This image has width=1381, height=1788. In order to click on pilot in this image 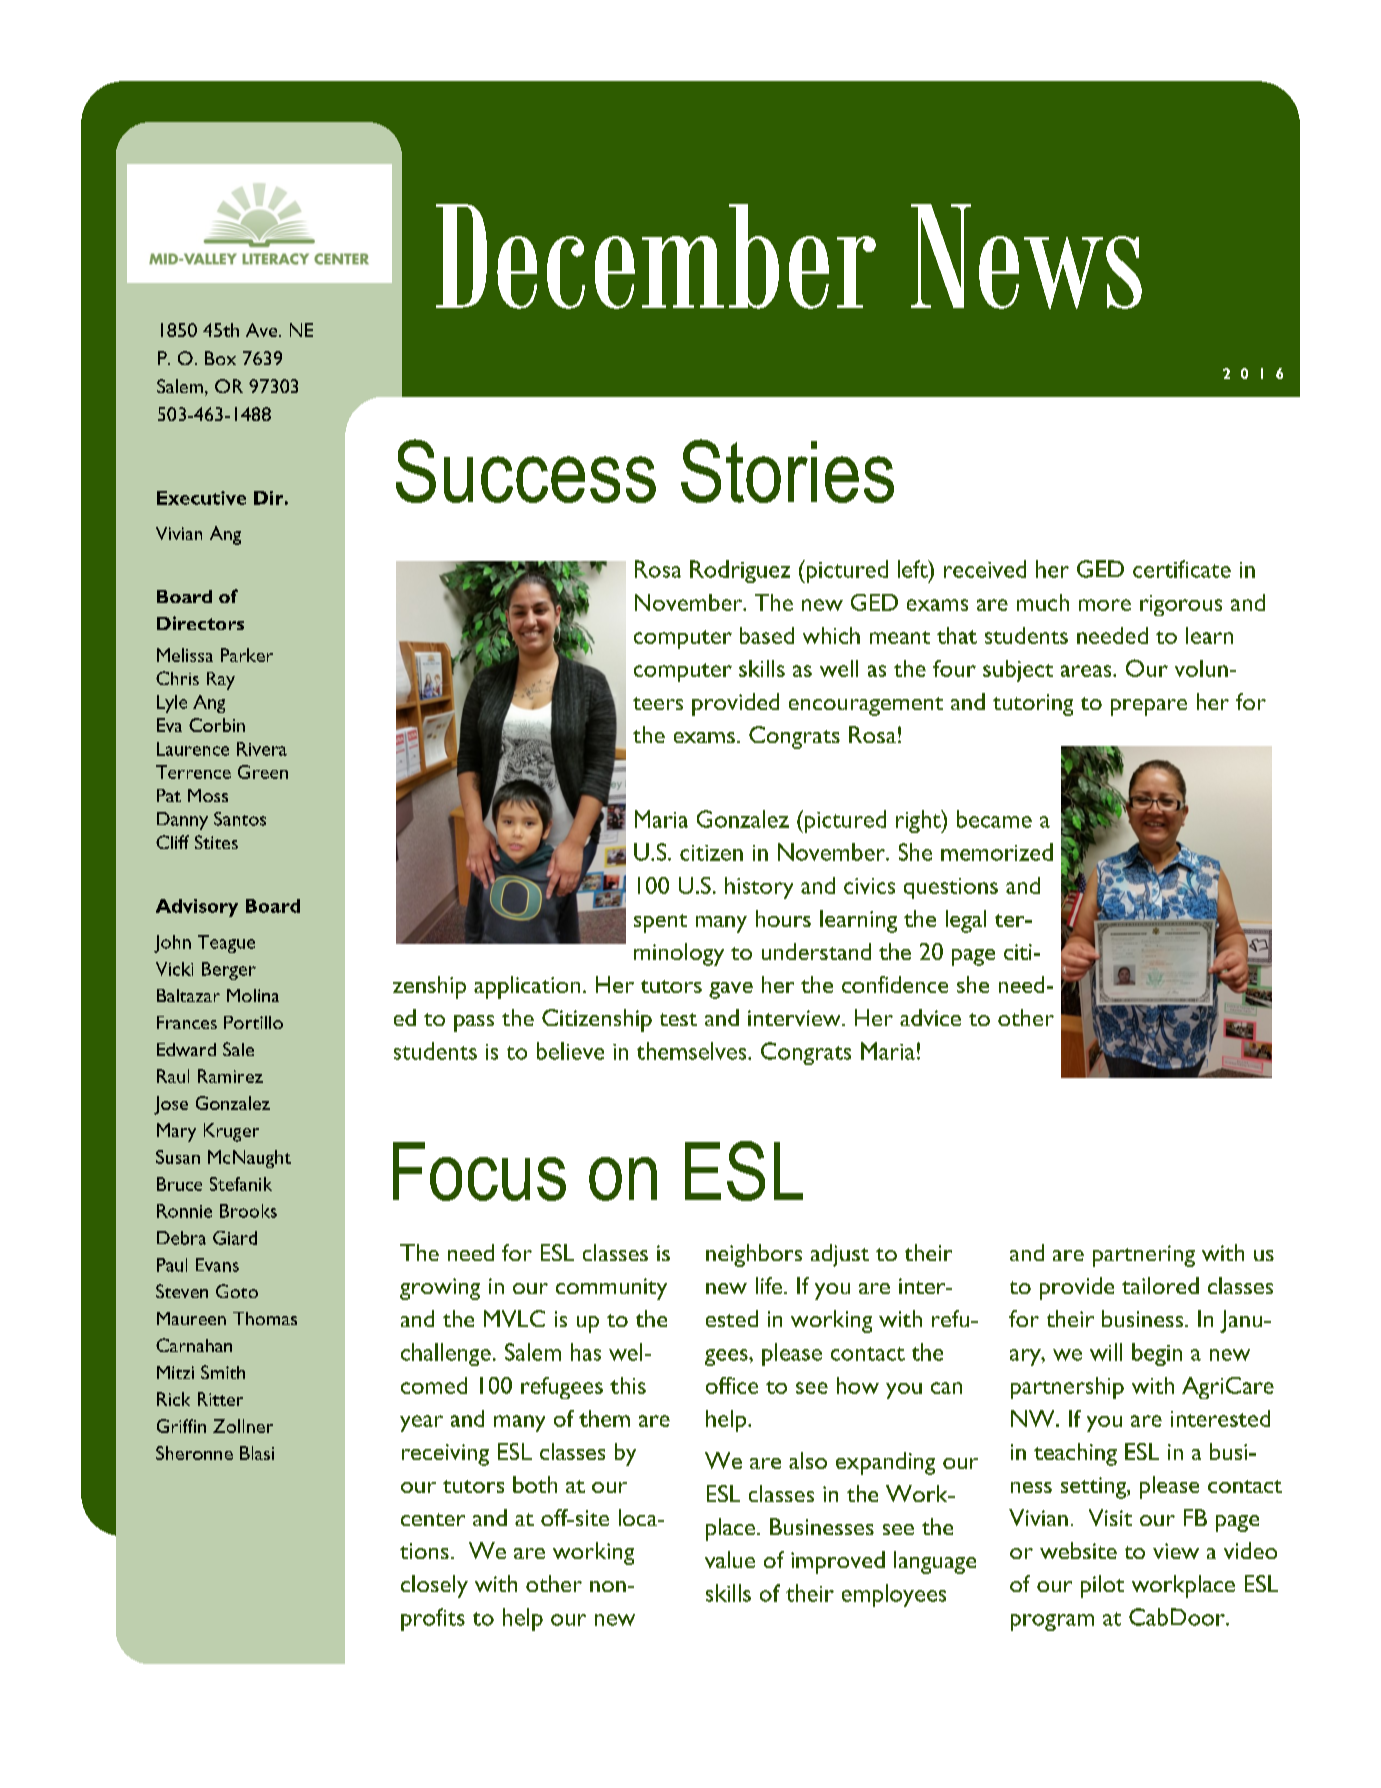, I will do `click(1102, 1586)`.
